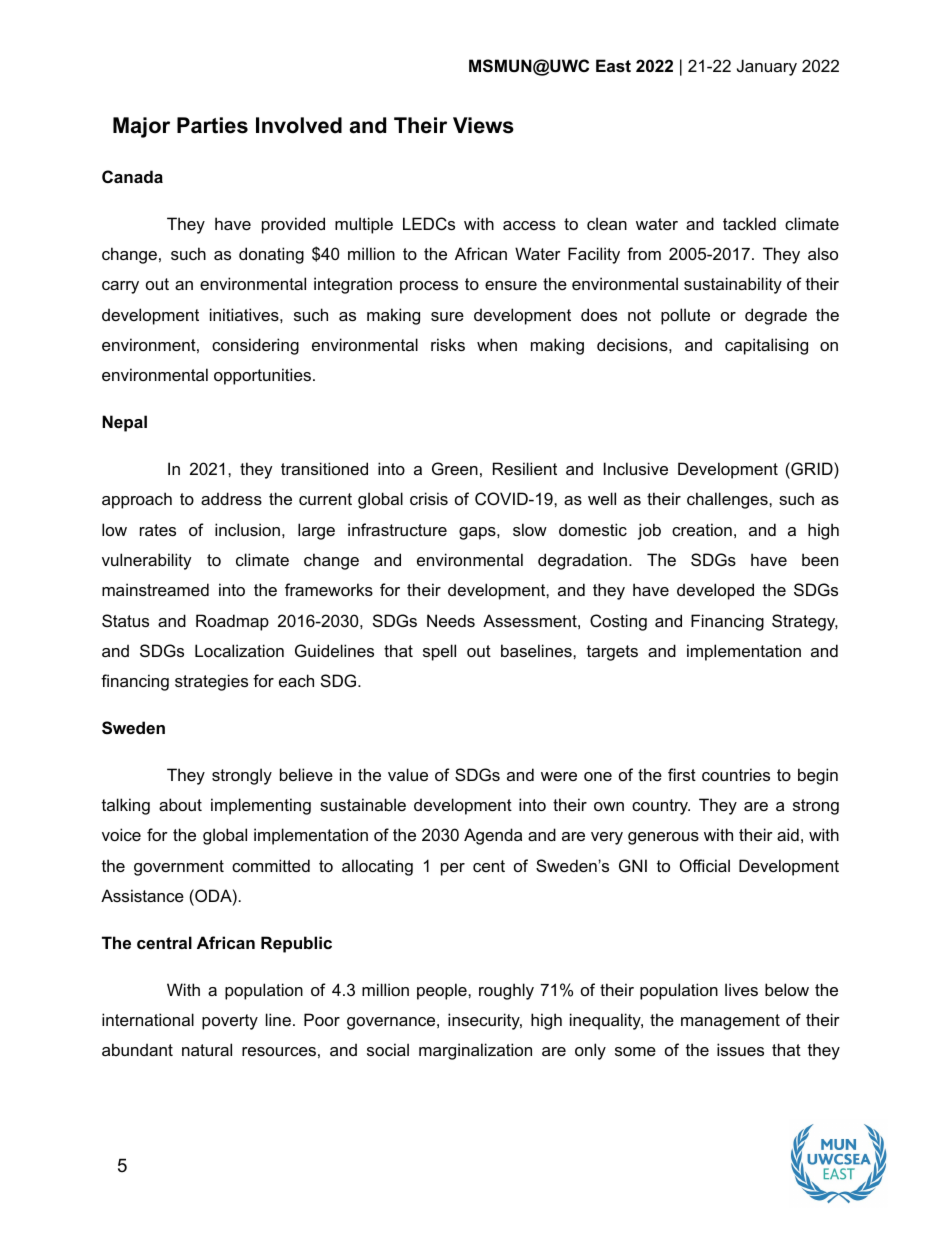 This page has width=952, height=1233. What do you see at coordinates (408, 774) in the page?
I see `value` at bounding box center [408, 774].
